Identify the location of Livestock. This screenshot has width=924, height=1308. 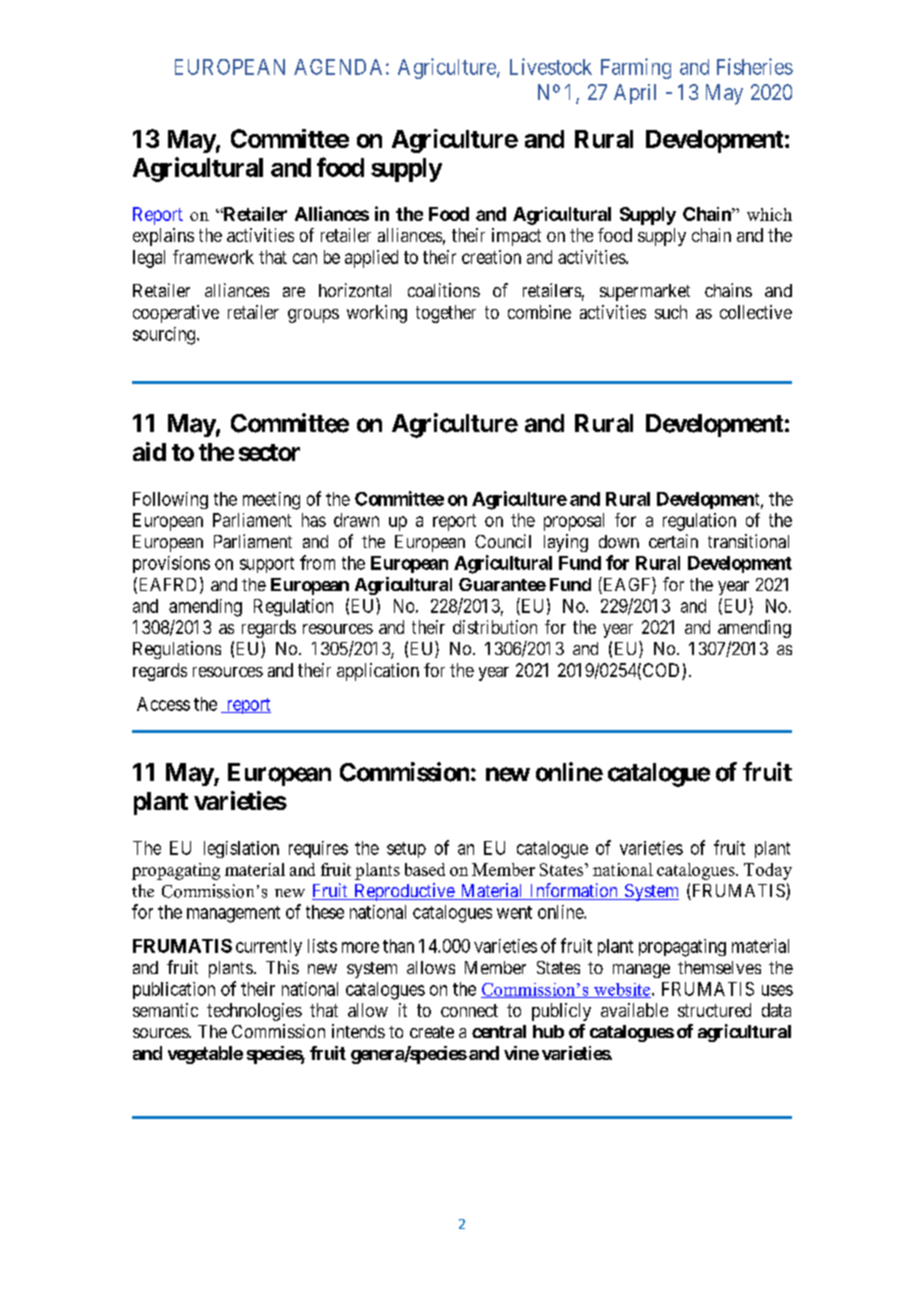
(551, 66).
